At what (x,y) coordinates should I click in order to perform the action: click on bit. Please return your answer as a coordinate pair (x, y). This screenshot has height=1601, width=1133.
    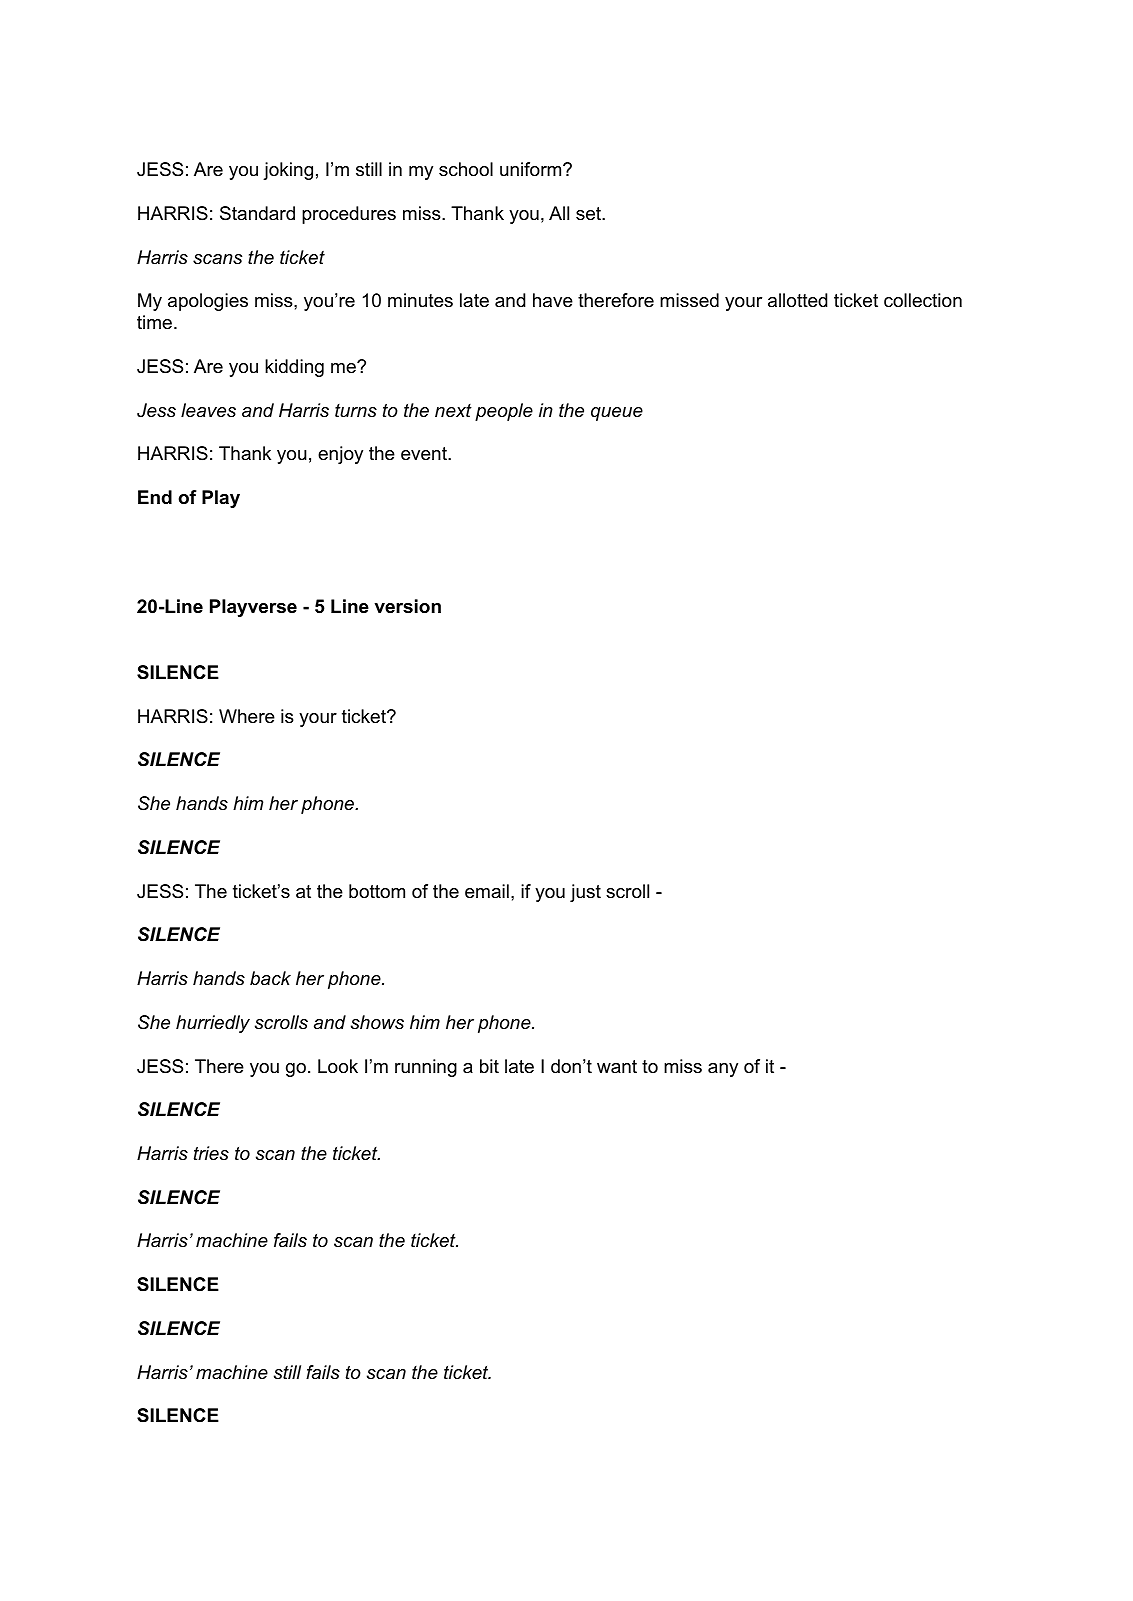
    Looking at the image, I should click on (489, 1066).
